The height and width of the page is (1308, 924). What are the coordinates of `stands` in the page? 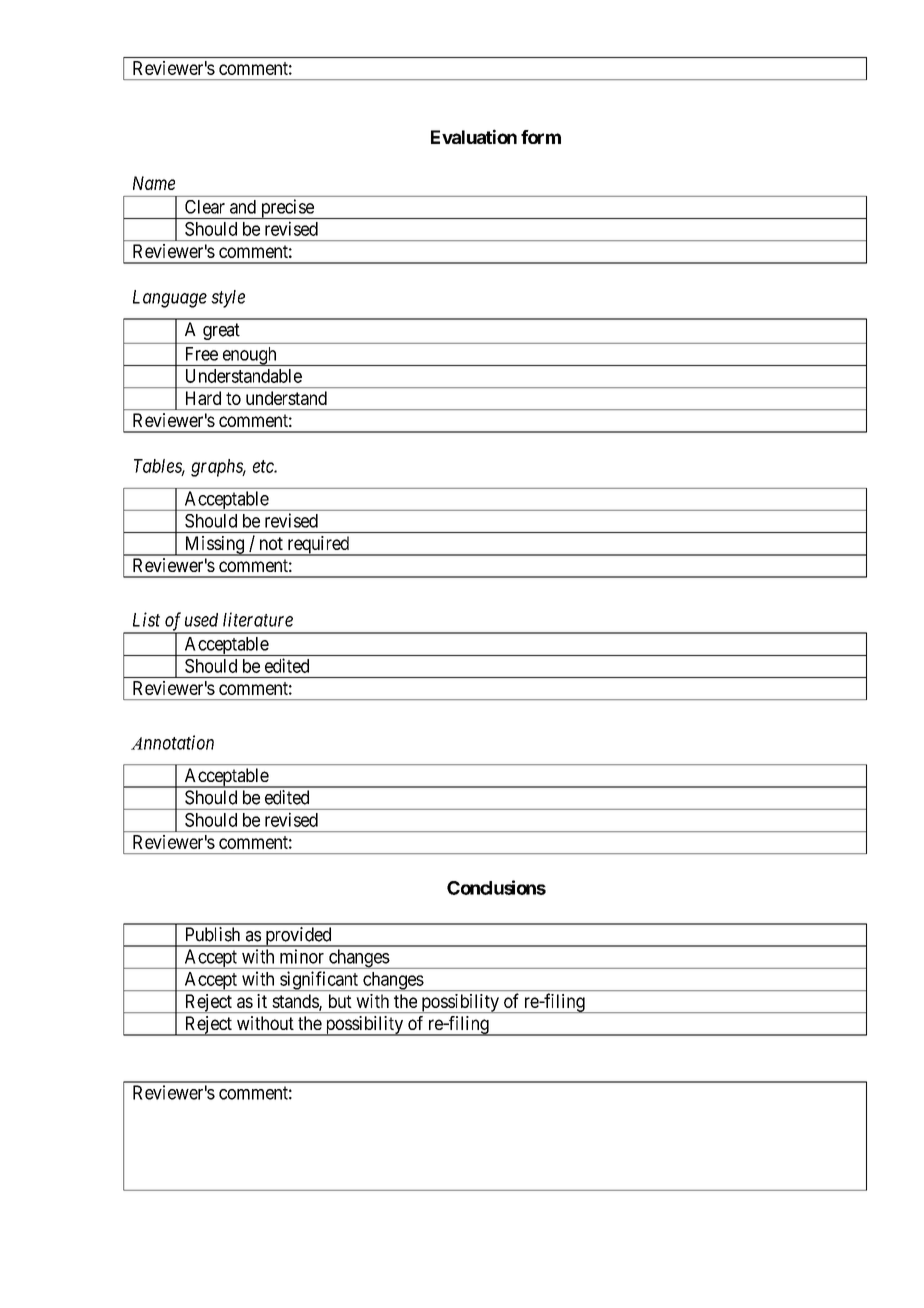 It's located at (296, 1002).
